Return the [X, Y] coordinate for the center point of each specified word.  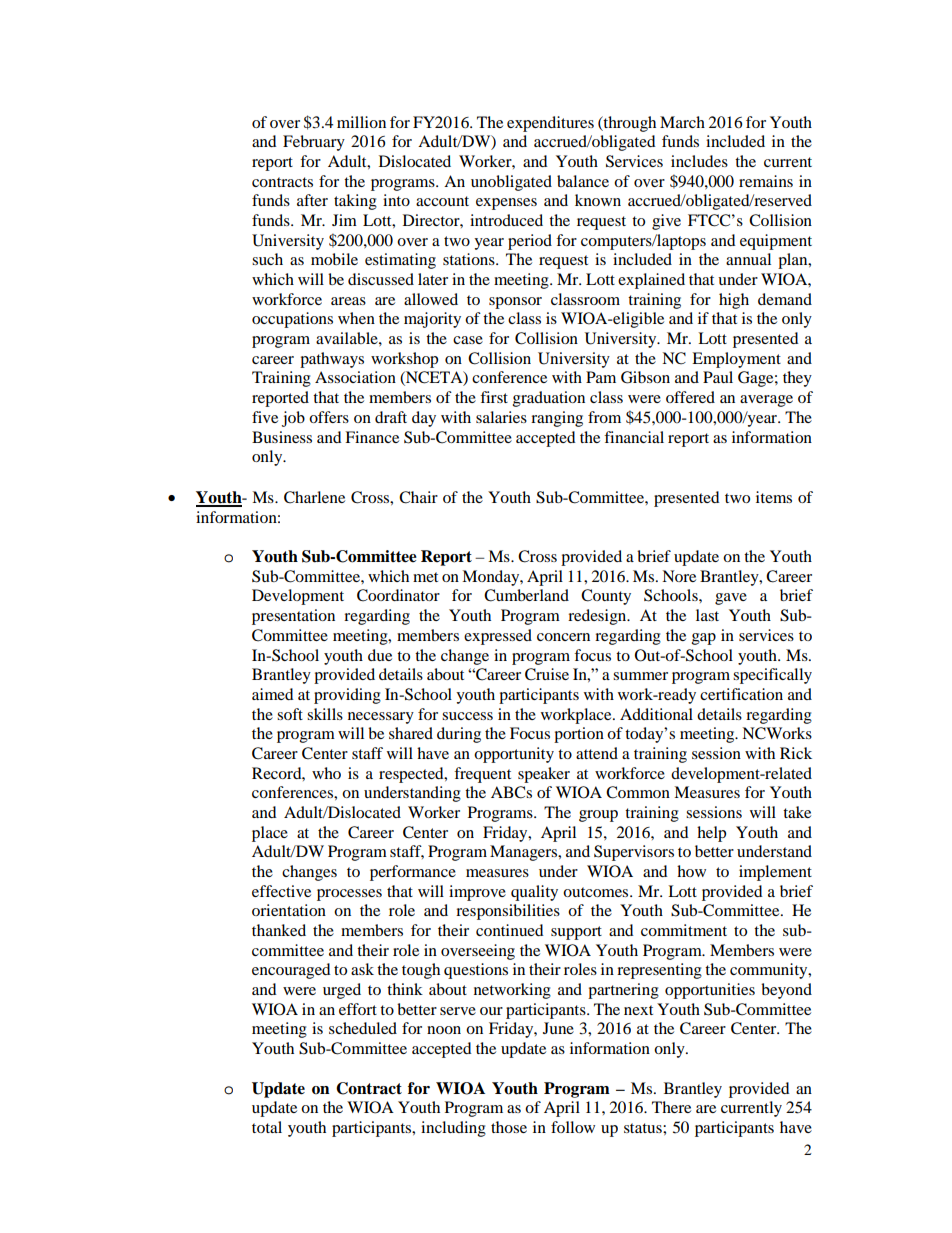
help [711, 834]
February [314, 143]
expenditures [550, 124]
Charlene [314, 497]
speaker [544, 775]
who [326, 773]
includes [699, 161]
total [267, 1127]
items [774, 497]
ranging [557, 419]
